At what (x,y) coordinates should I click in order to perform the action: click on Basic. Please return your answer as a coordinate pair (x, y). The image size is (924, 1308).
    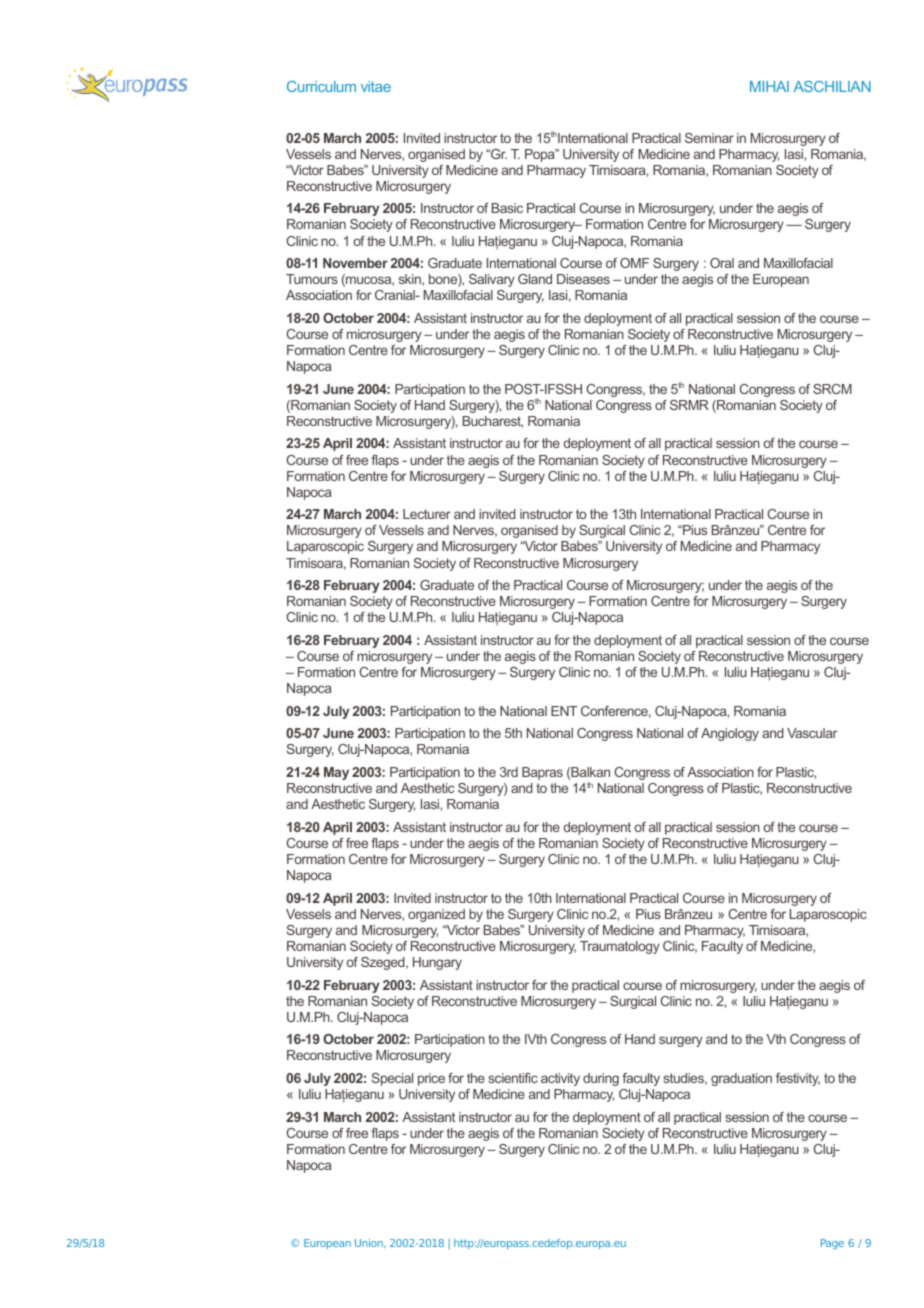
    Looking at the image, I should click on (507, 208).
